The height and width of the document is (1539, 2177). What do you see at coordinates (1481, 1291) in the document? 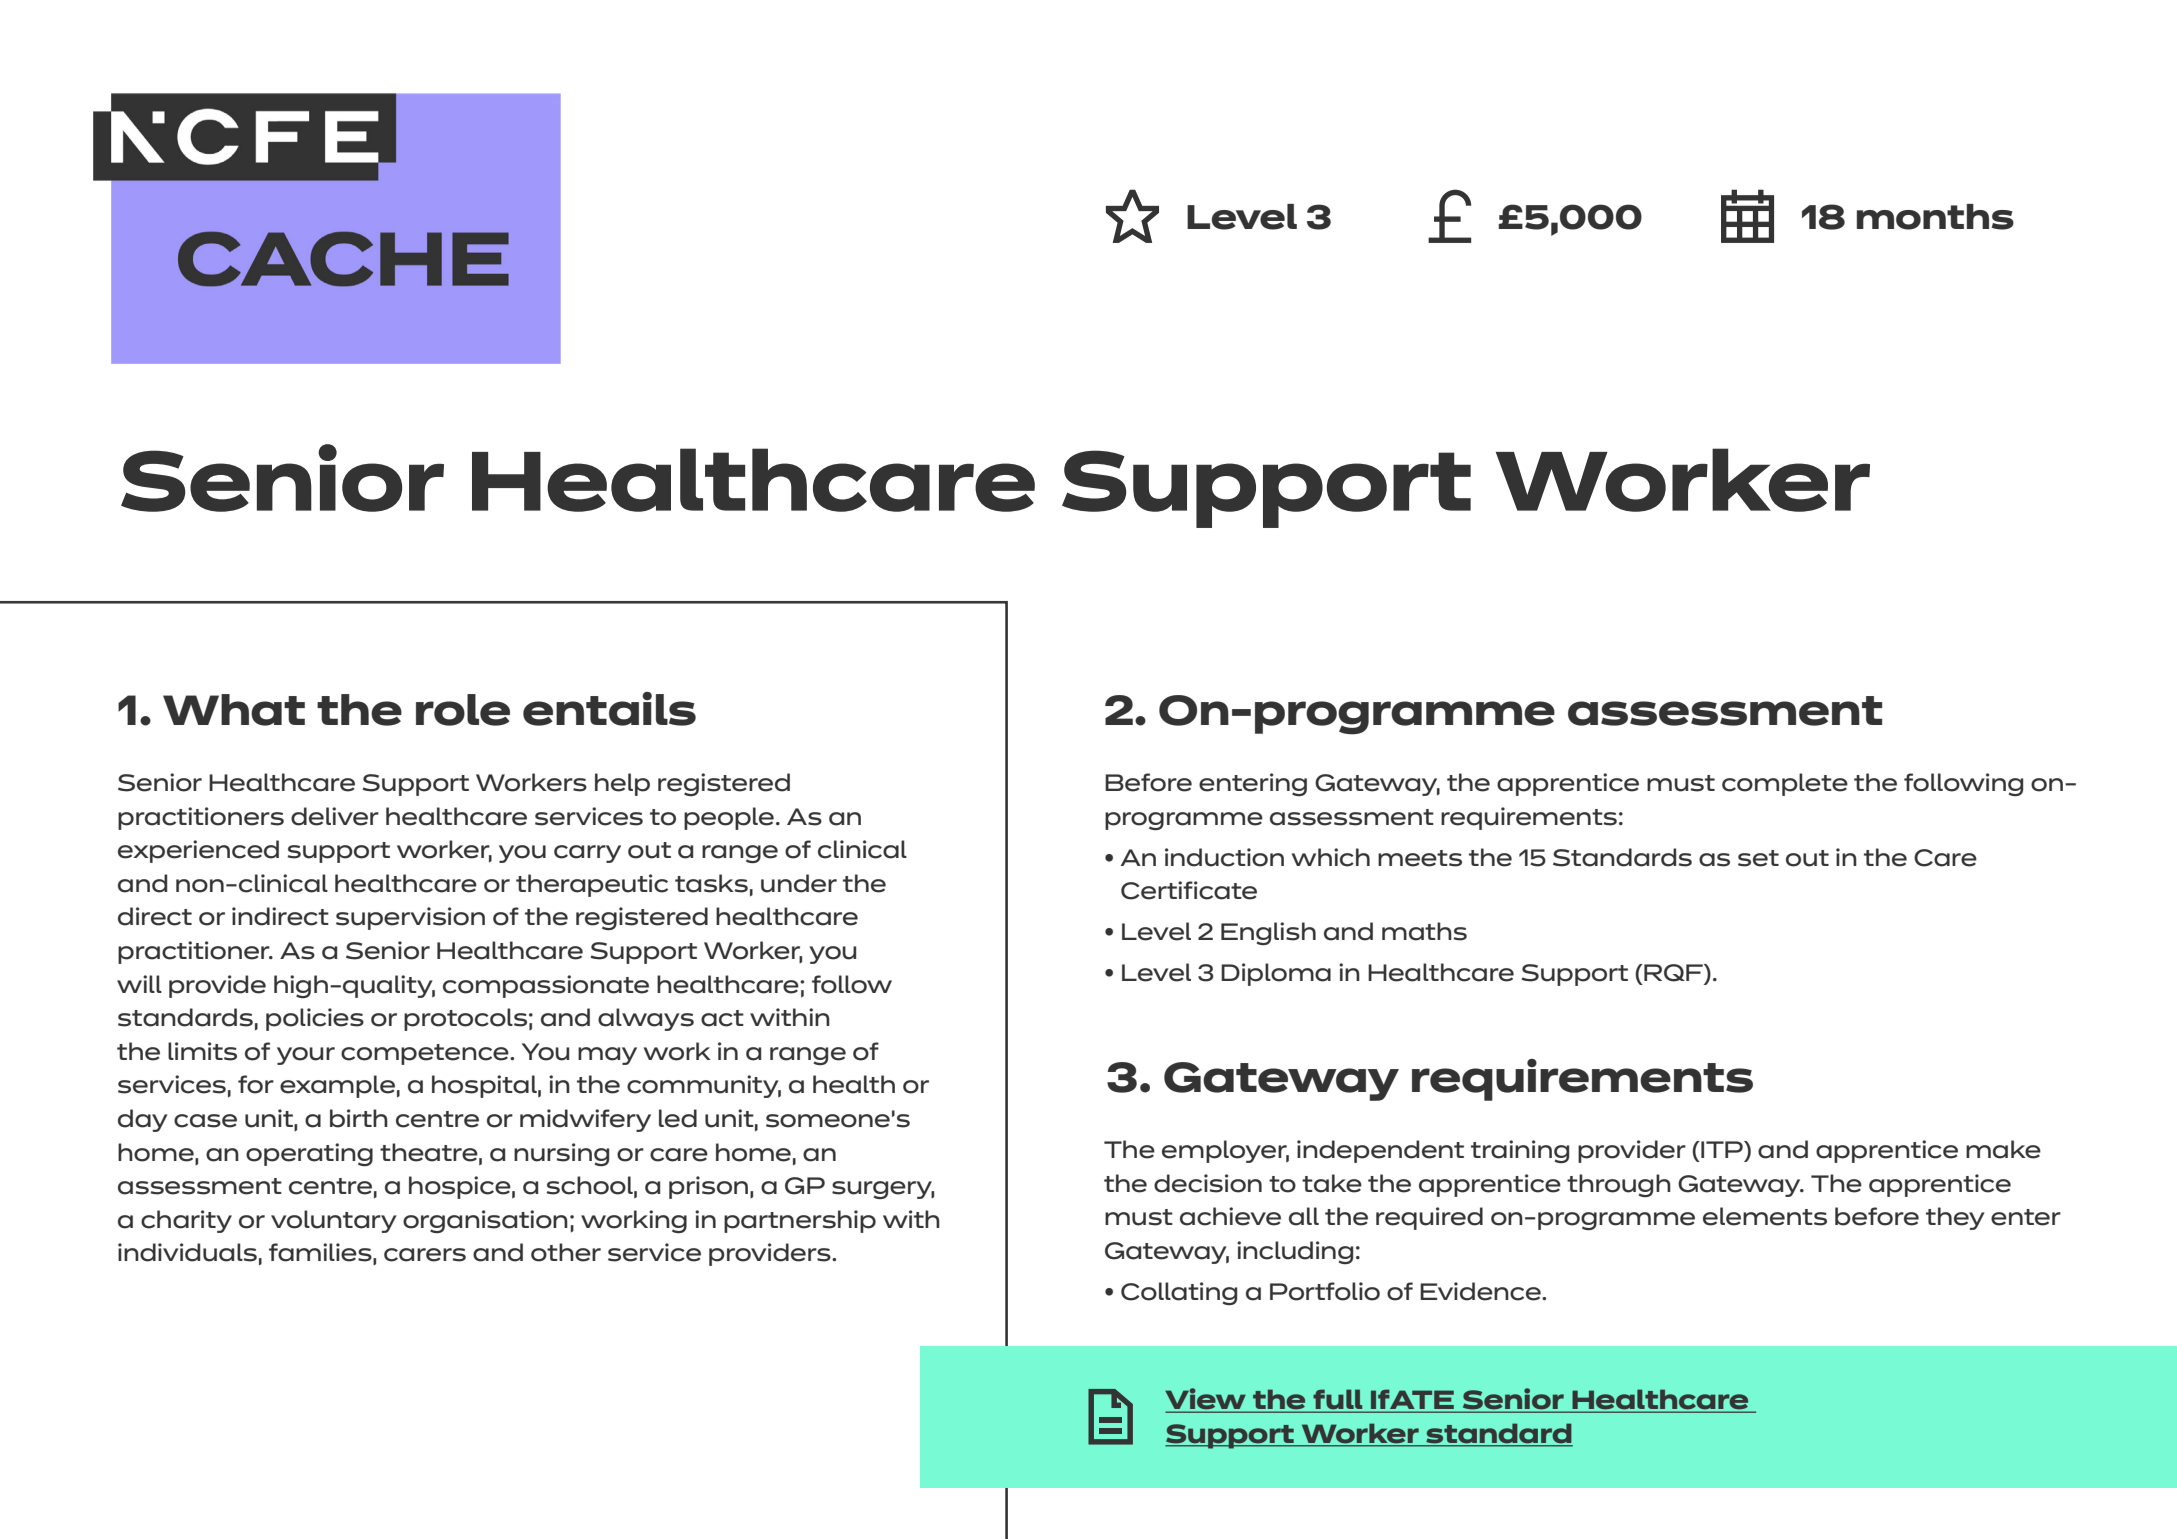
I see `Evidence` at bounding box center [1481, 1291].
